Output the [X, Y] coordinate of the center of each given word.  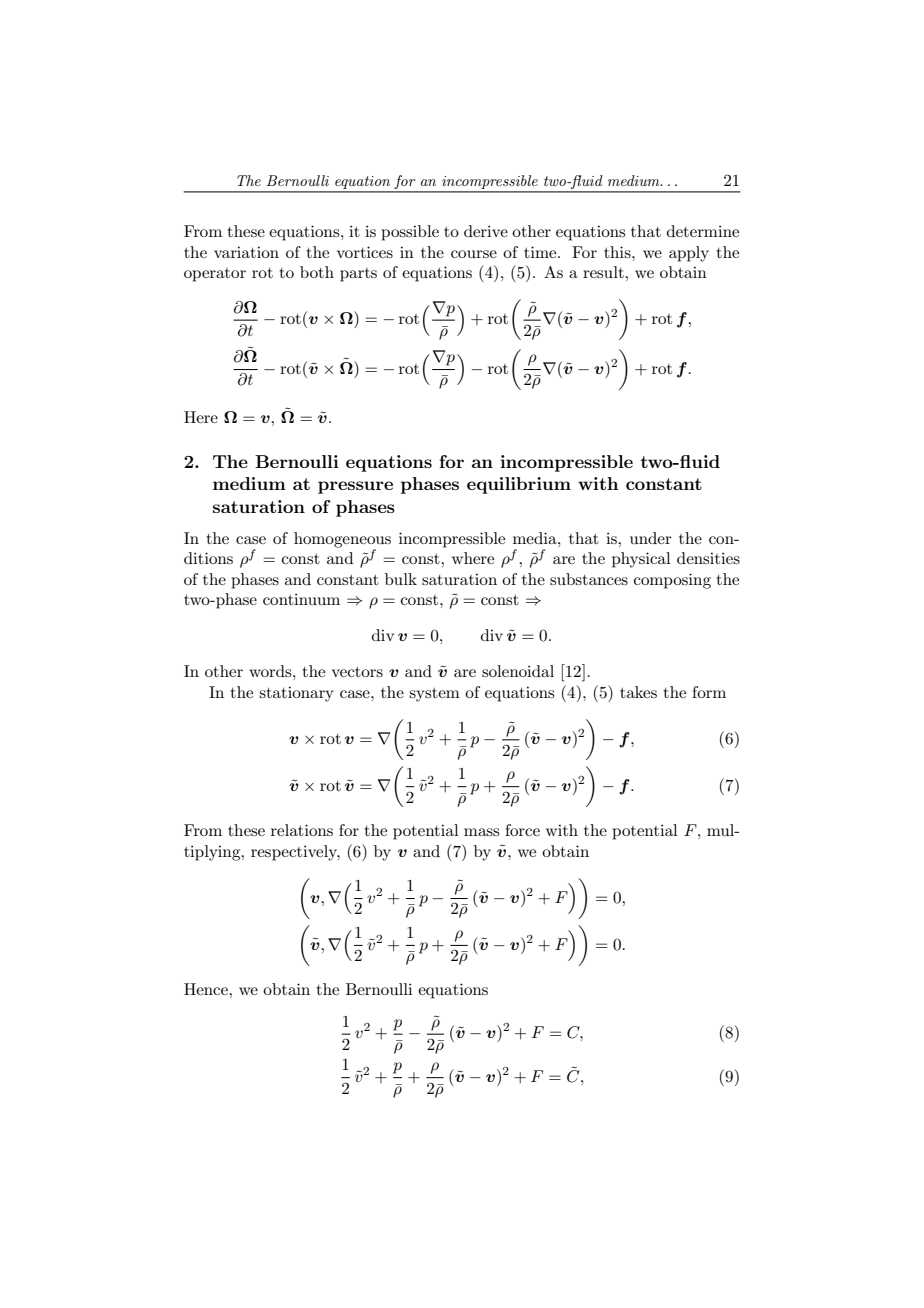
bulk [401, 579]
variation [246, 252]
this [618, 252]
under [651, 538]
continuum [301, 599]
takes [638, 692]
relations [302, 830]
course [474, 254]
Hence [207, 989]
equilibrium [519, 485]
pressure [355, 487]
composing [672, 581]
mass [481, 832]
